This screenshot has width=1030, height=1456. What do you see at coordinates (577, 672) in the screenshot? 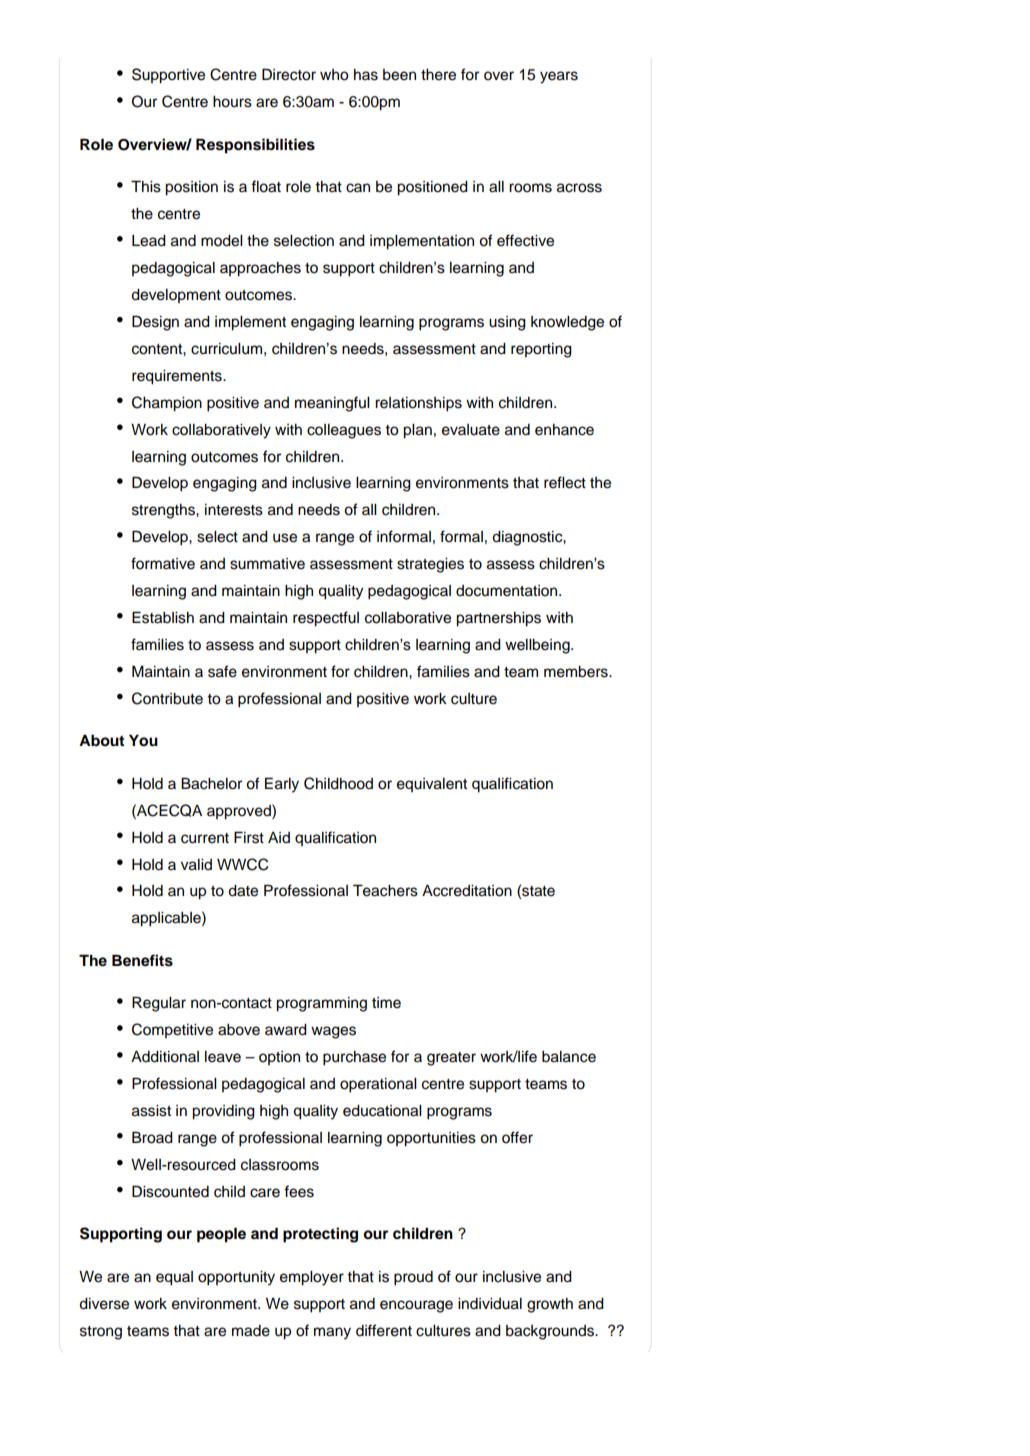
I see `members` at bounding box center [577, 672].
